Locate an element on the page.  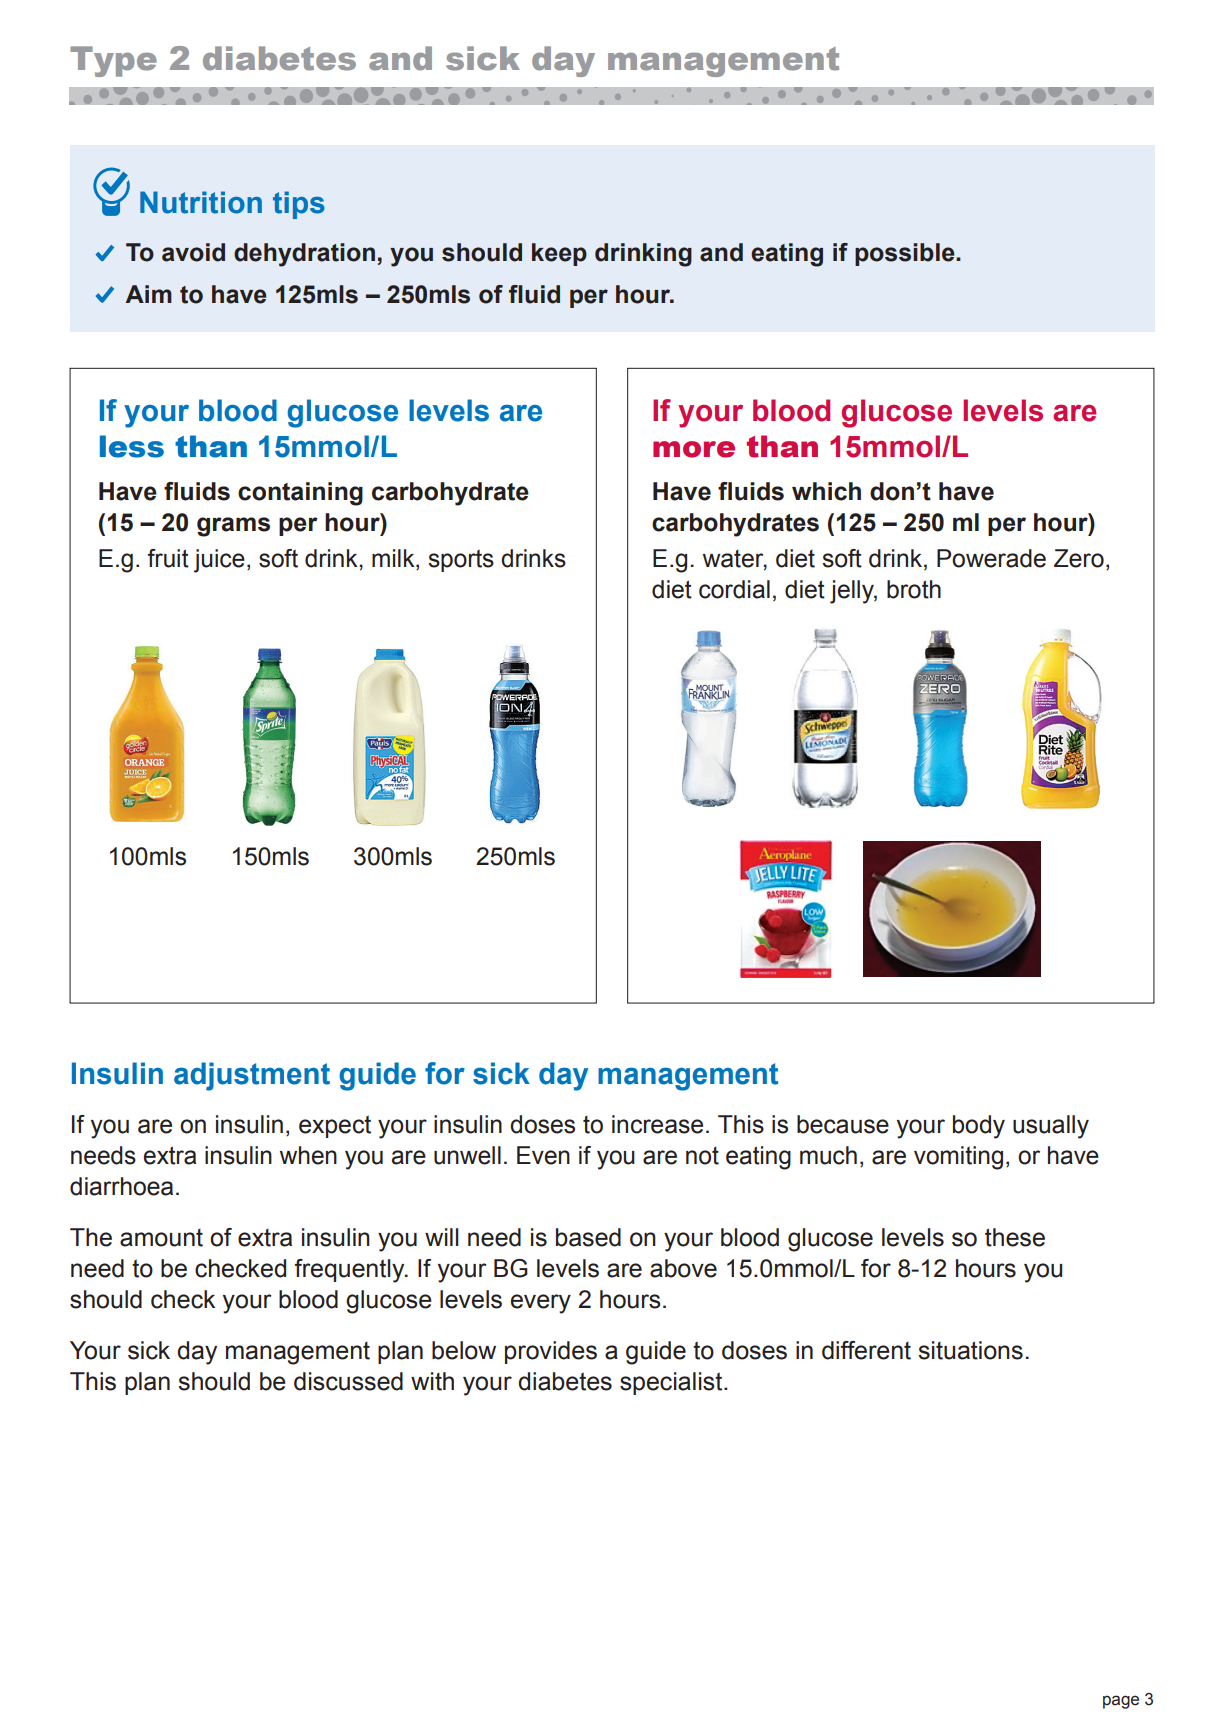
based is located at coordinates (588, 1237).
